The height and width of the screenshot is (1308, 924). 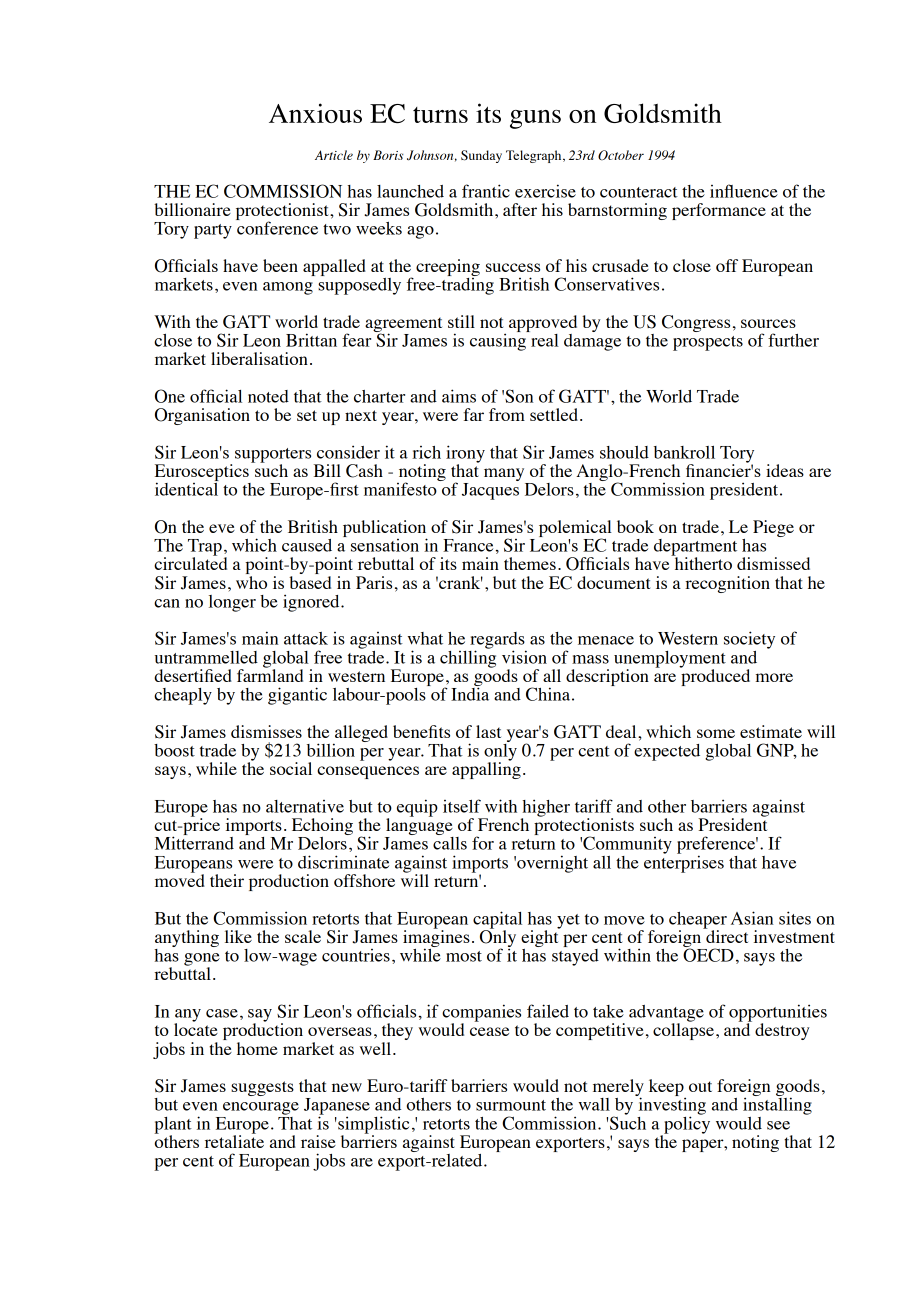 What do you see at coordinates (261, 1108) in the screenshot?
I see `encourage` at bounding box center [261, 1108].
